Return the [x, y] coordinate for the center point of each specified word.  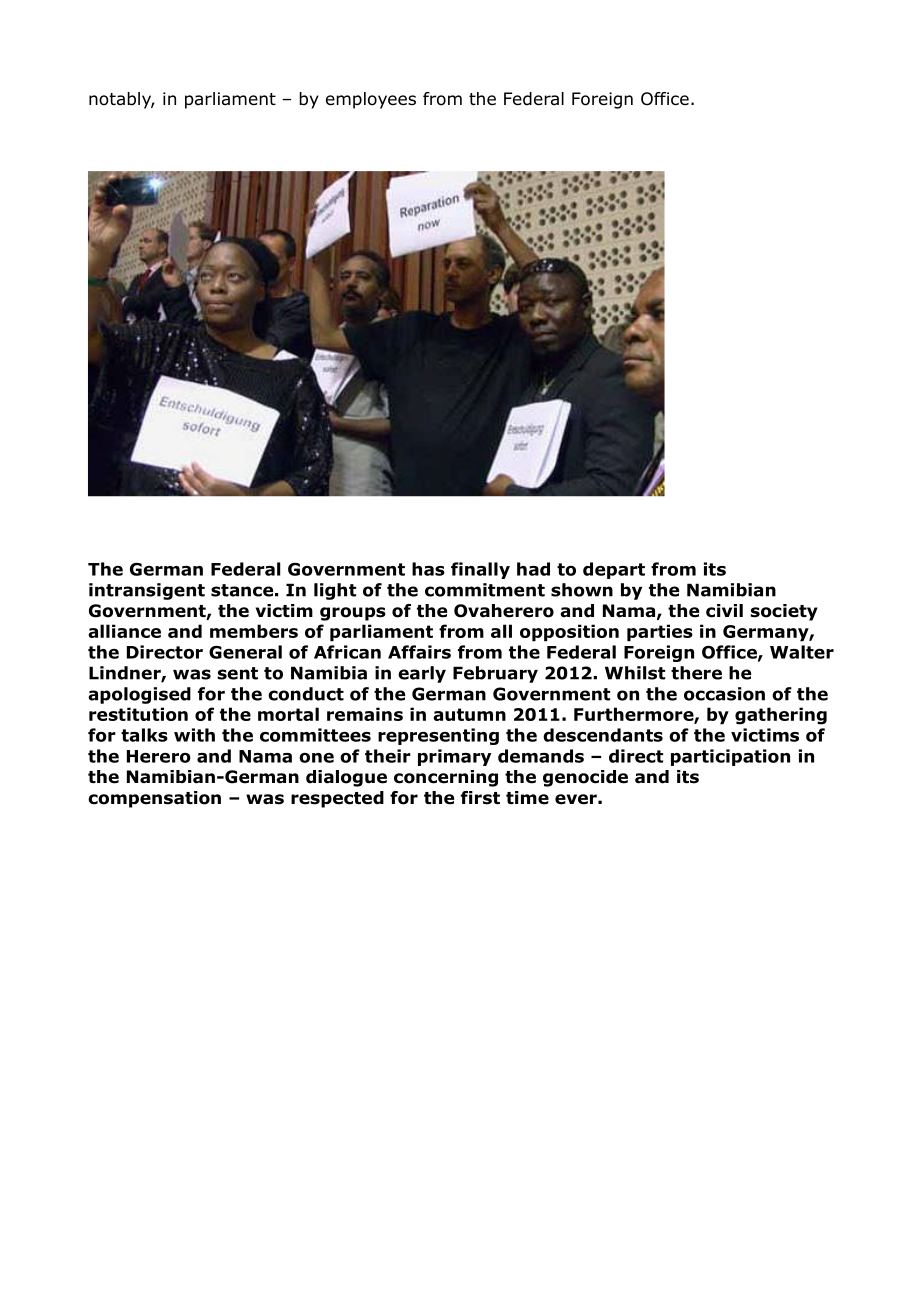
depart [614, 570]
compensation [154, 799]
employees [371, 100]
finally [480, 570]
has [428, 569]
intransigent [147, 591]
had [533, 569]
